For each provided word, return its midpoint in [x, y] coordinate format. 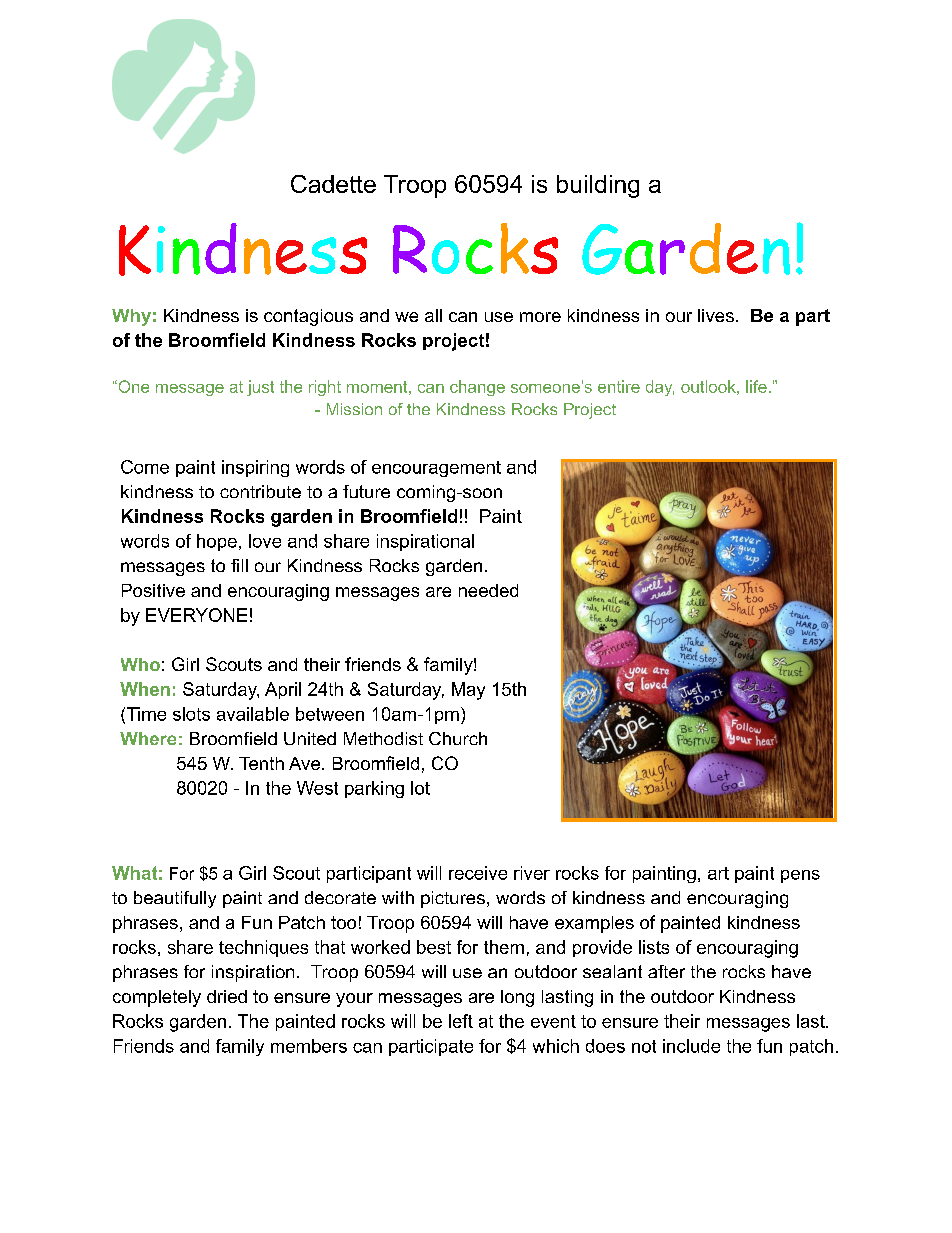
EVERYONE [196, 615]
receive [478, 873]
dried [227, 996]
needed [488, 590]
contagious [308, 317]
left [461, 1021]
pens [800, 876]
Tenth [261, 763]
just [260, 388]
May [468, 691]
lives [716, 315]
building [598, 186]
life [756, 386]
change [477, 388]
